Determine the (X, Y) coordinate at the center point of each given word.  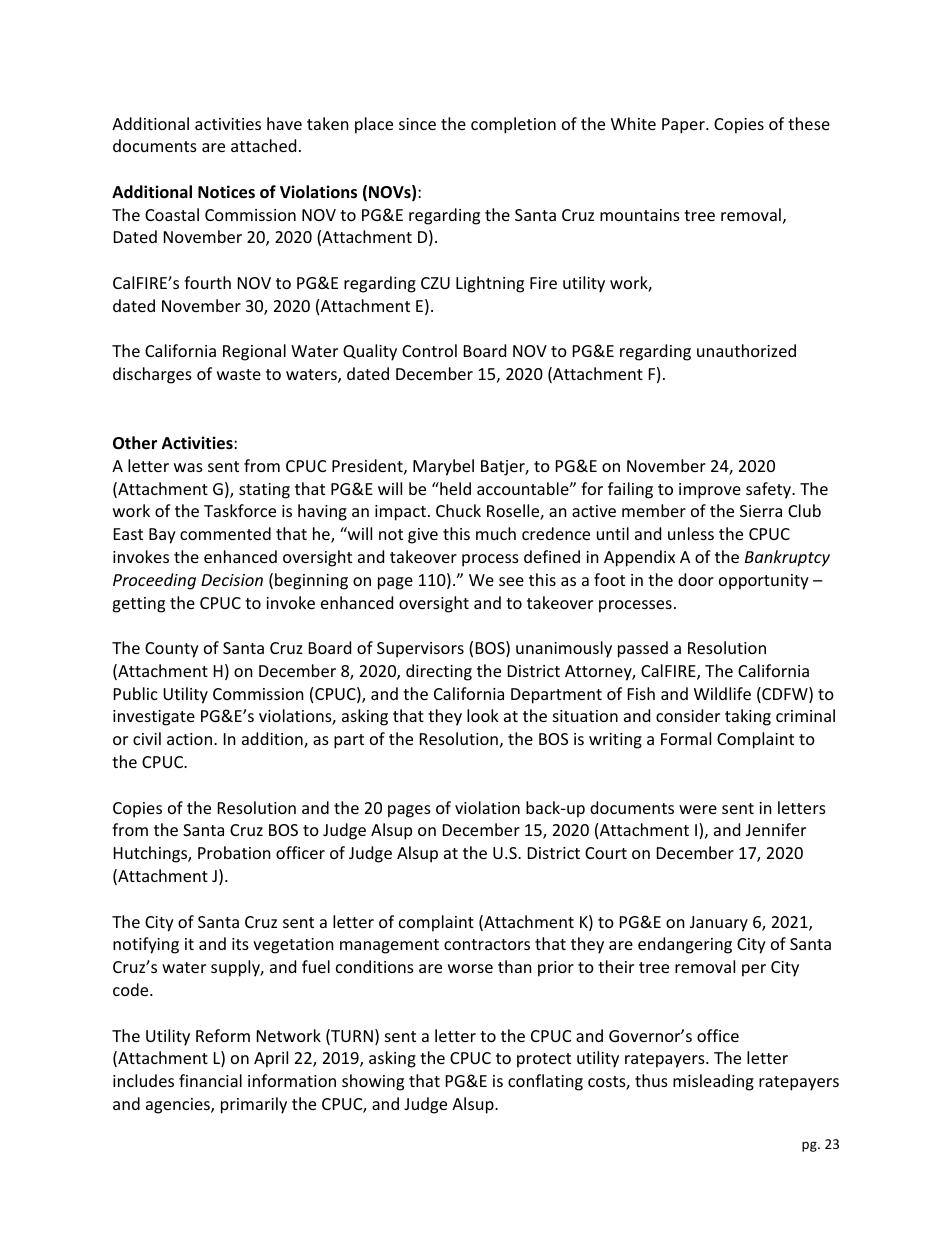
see (511, 581)
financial (210, 1080)
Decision (232, 580)
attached (263, 145)
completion (513, 125)
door (696, 579)
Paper (684, 126)
